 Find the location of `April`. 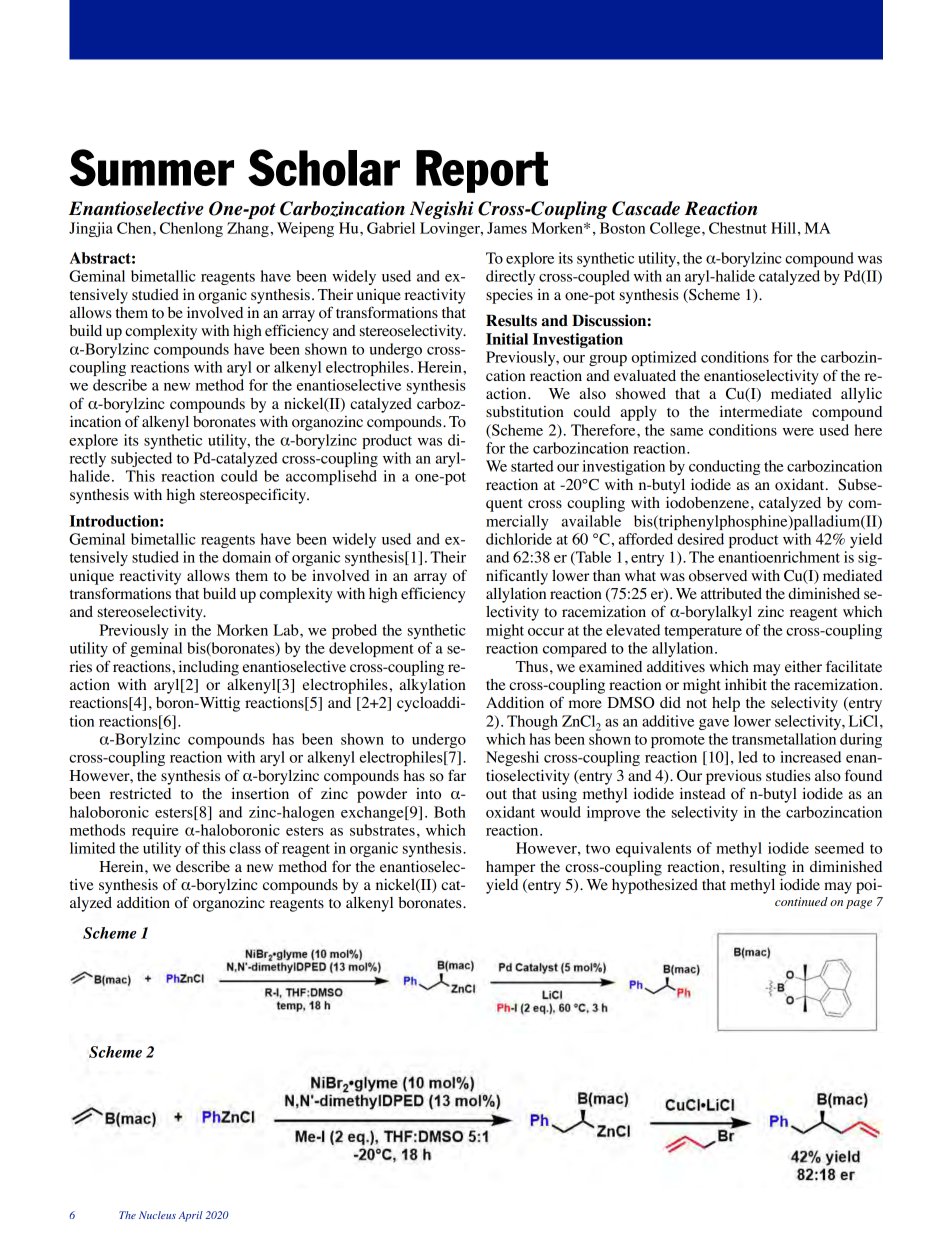

April is located at coordinates (191, 1216).
